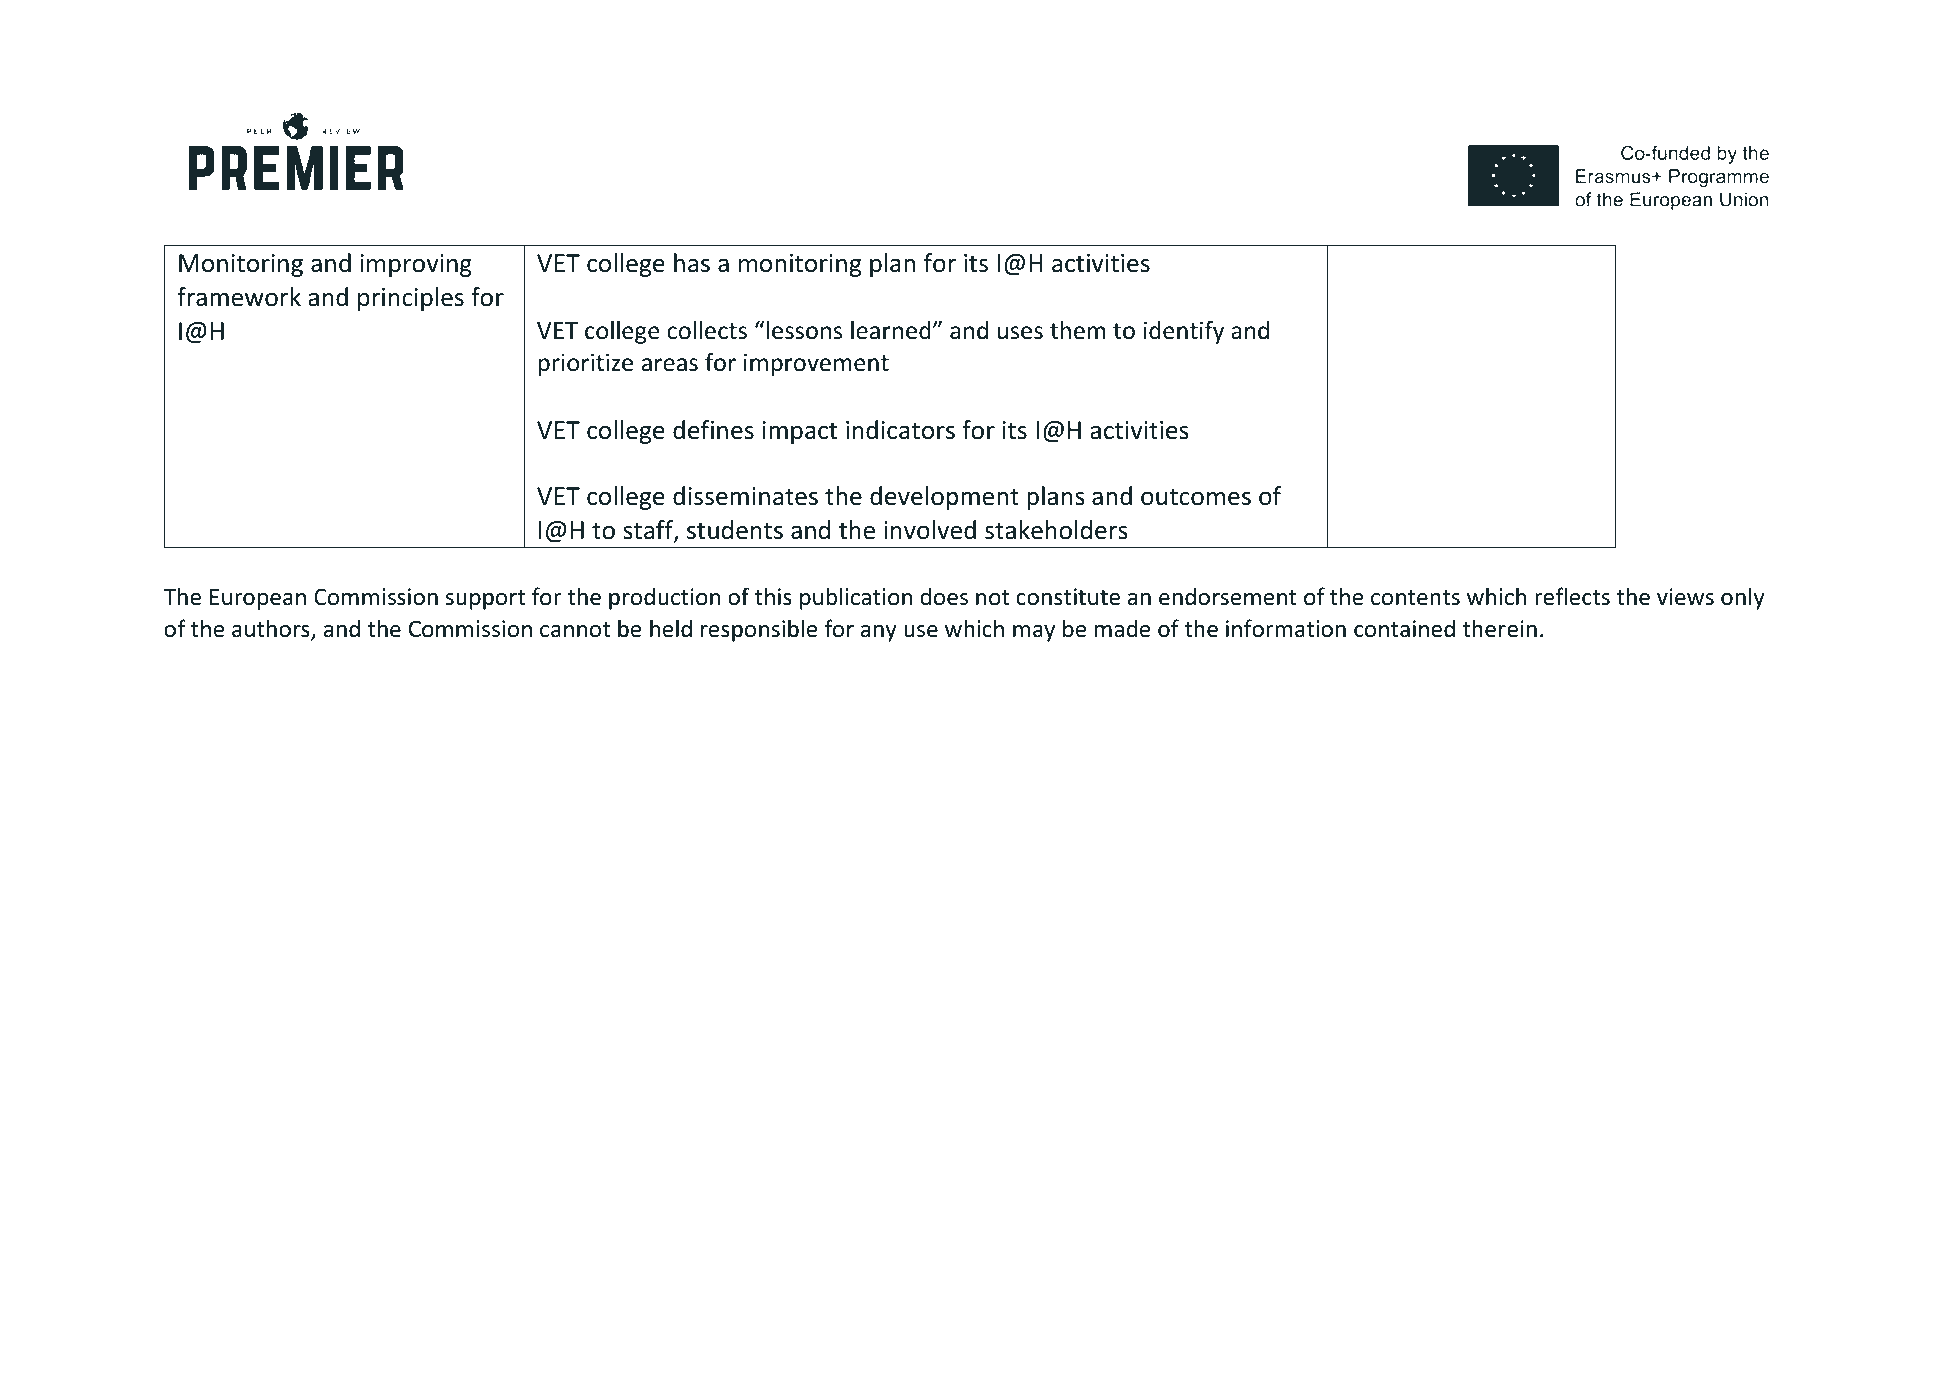 This page has width=1947, height=1376. Describe the element at coordinates (1196, 497) in the page. I see `outcomes` at that location.
